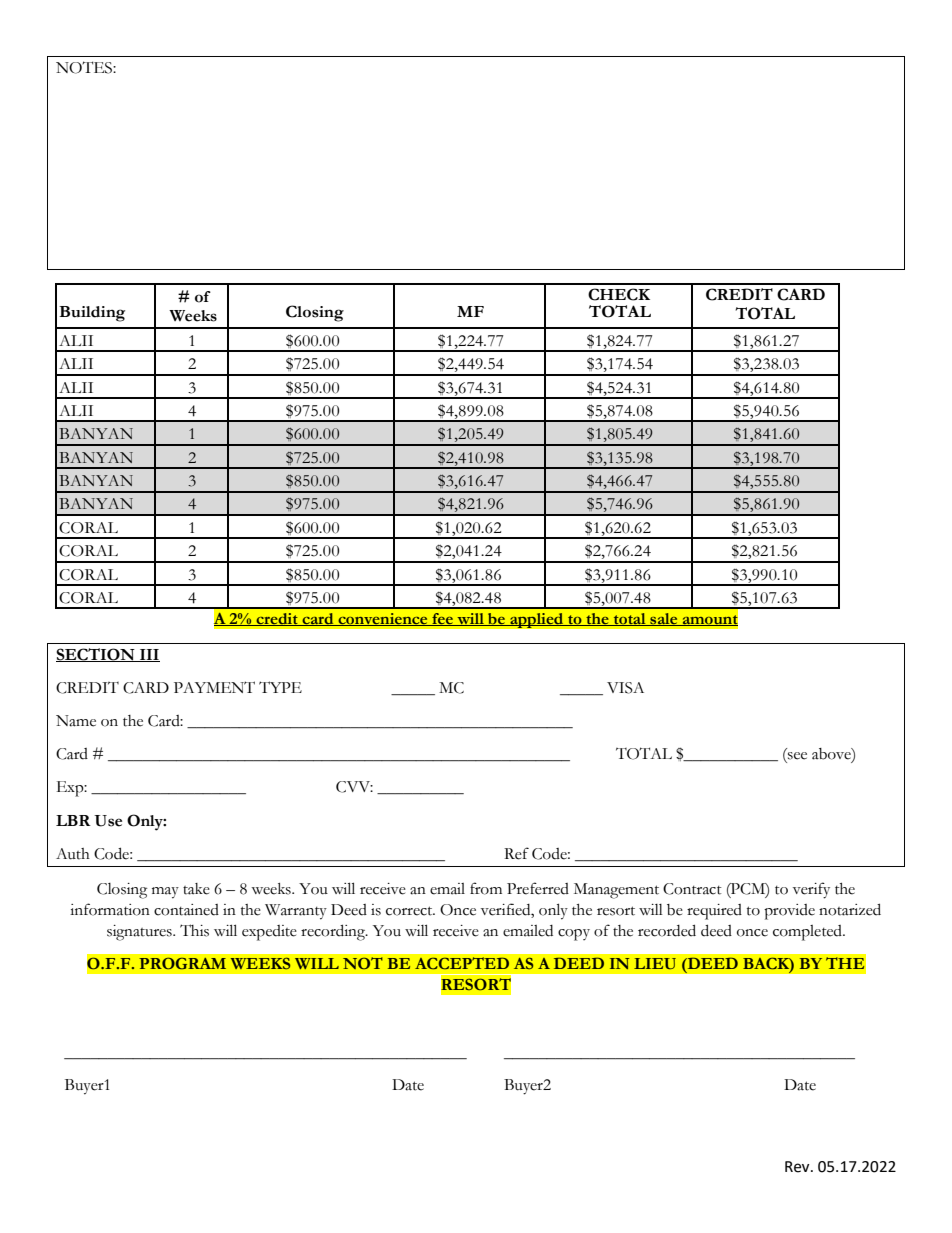 The image size is (952, 1233). I want to click on PAYMENT, so click(214, 687).
